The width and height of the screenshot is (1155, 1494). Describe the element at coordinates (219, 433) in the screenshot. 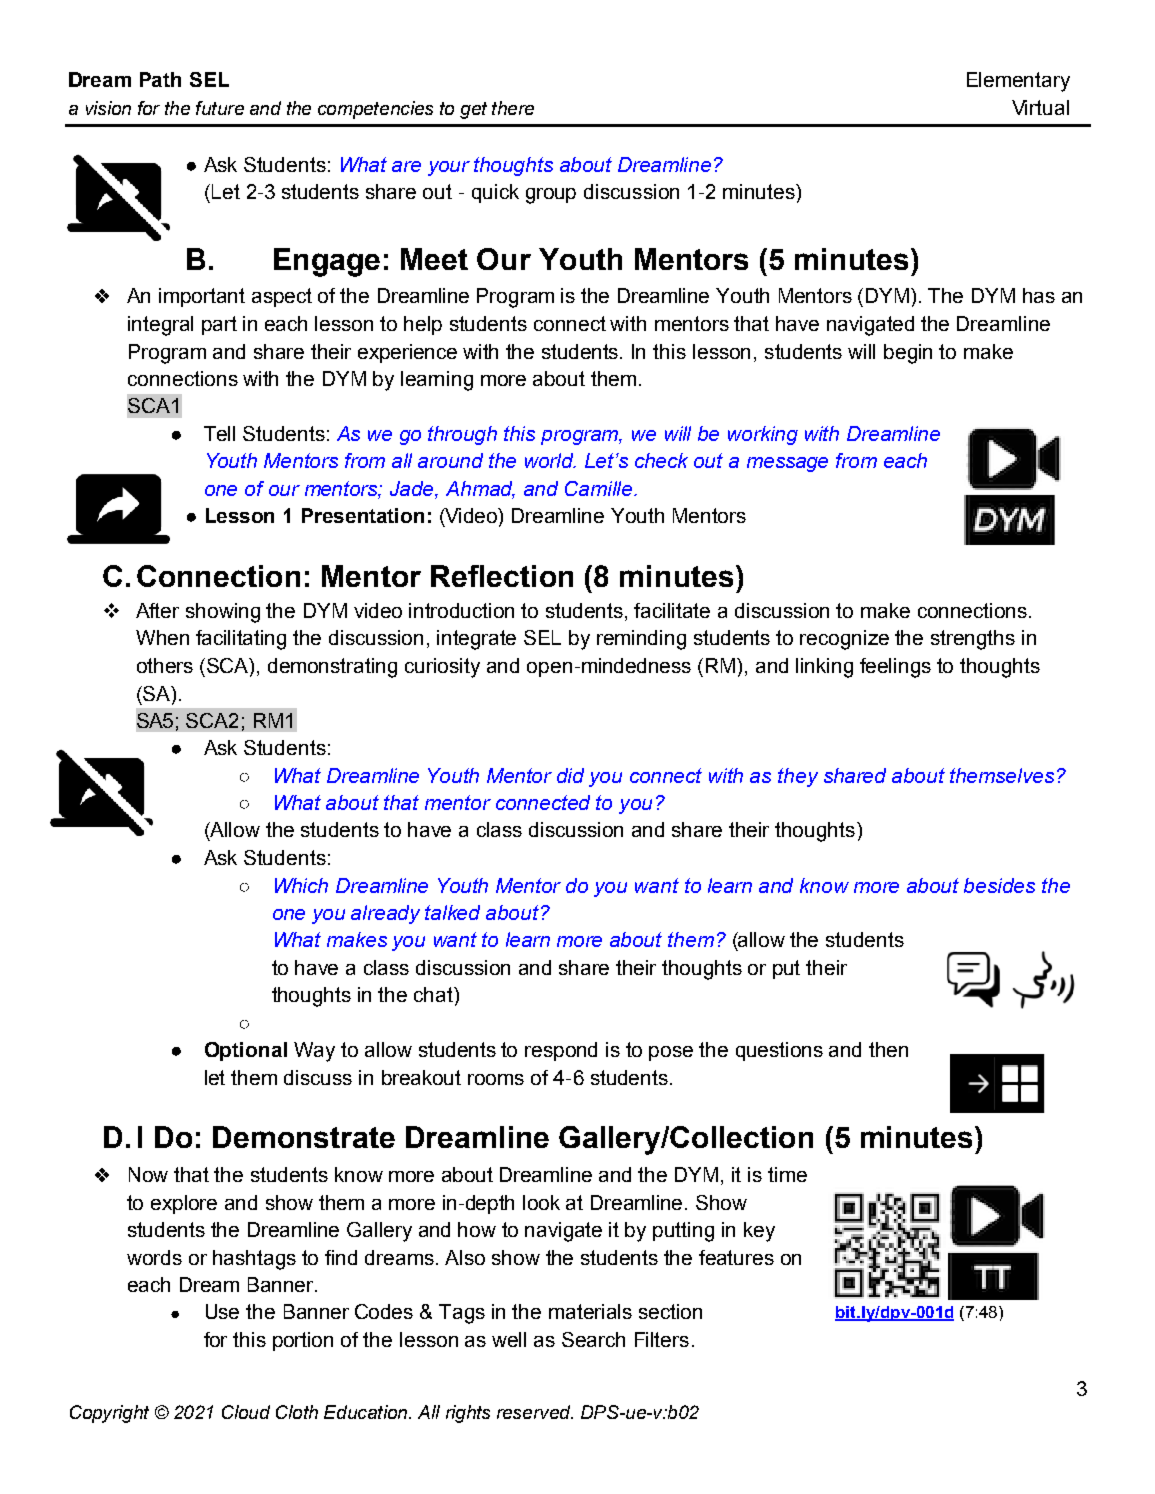

I see `Tell` at that location.
